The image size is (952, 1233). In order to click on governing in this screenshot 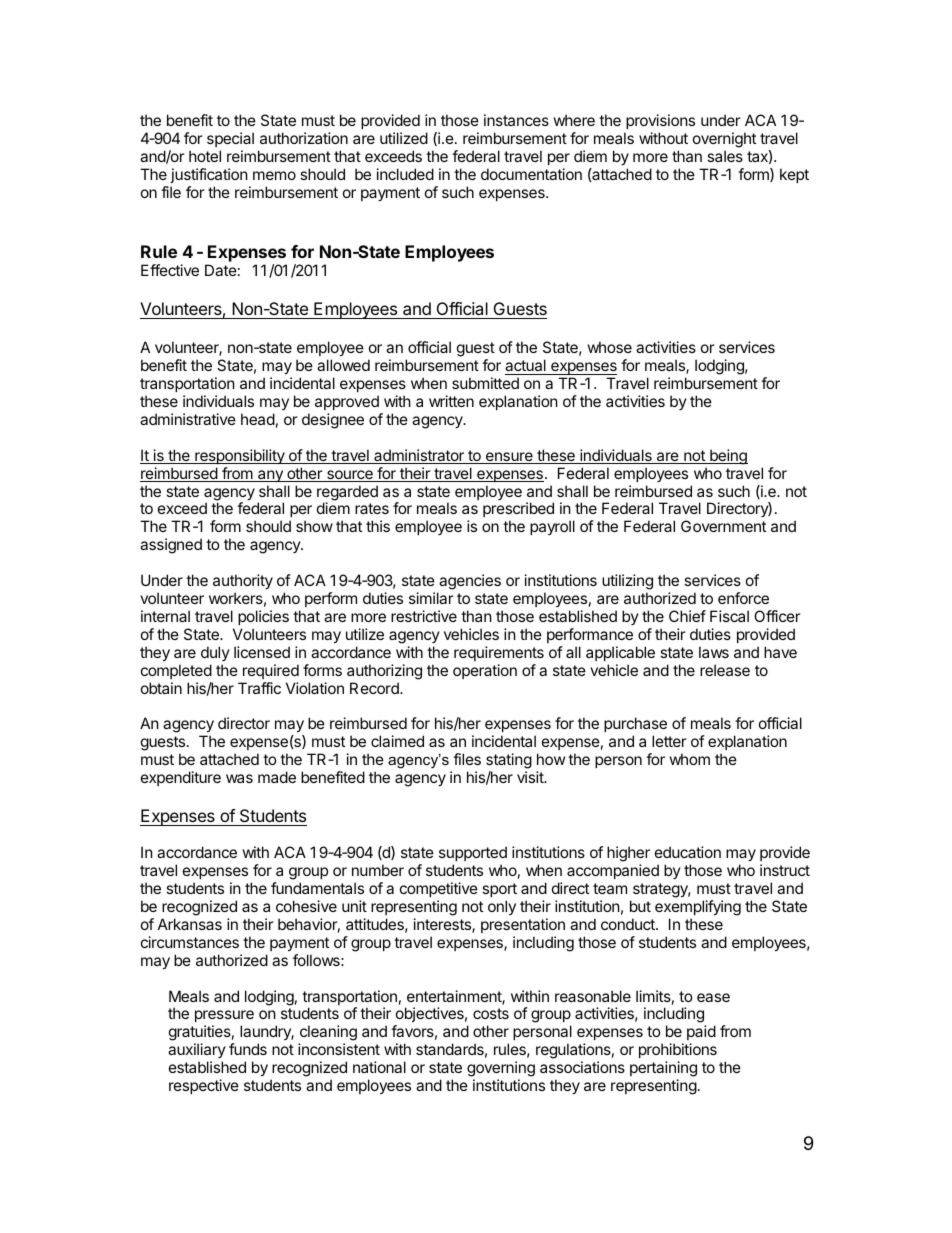, I will do `click(501, 1070)`.
